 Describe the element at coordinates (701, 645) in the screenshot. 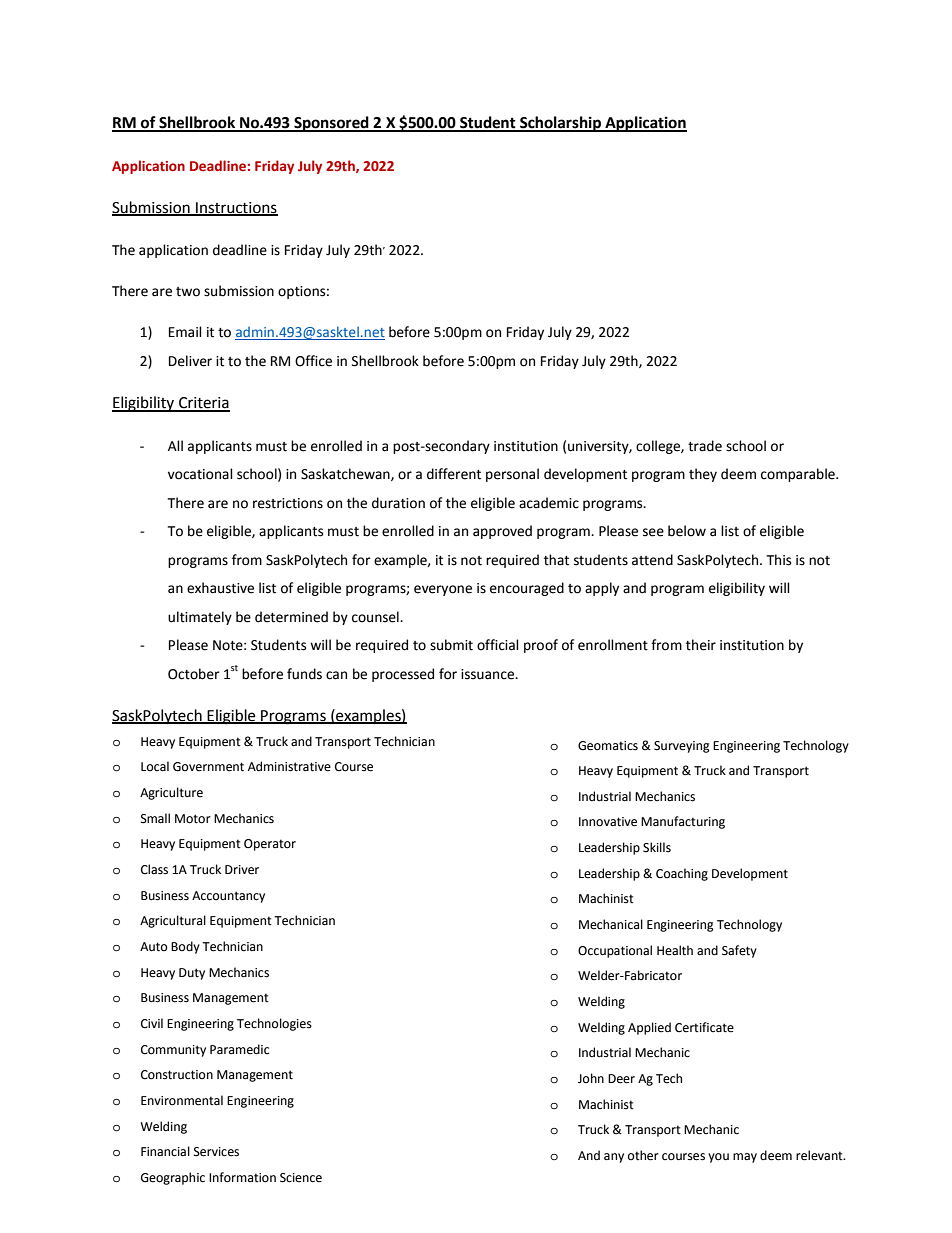

I see `their` at that location.
